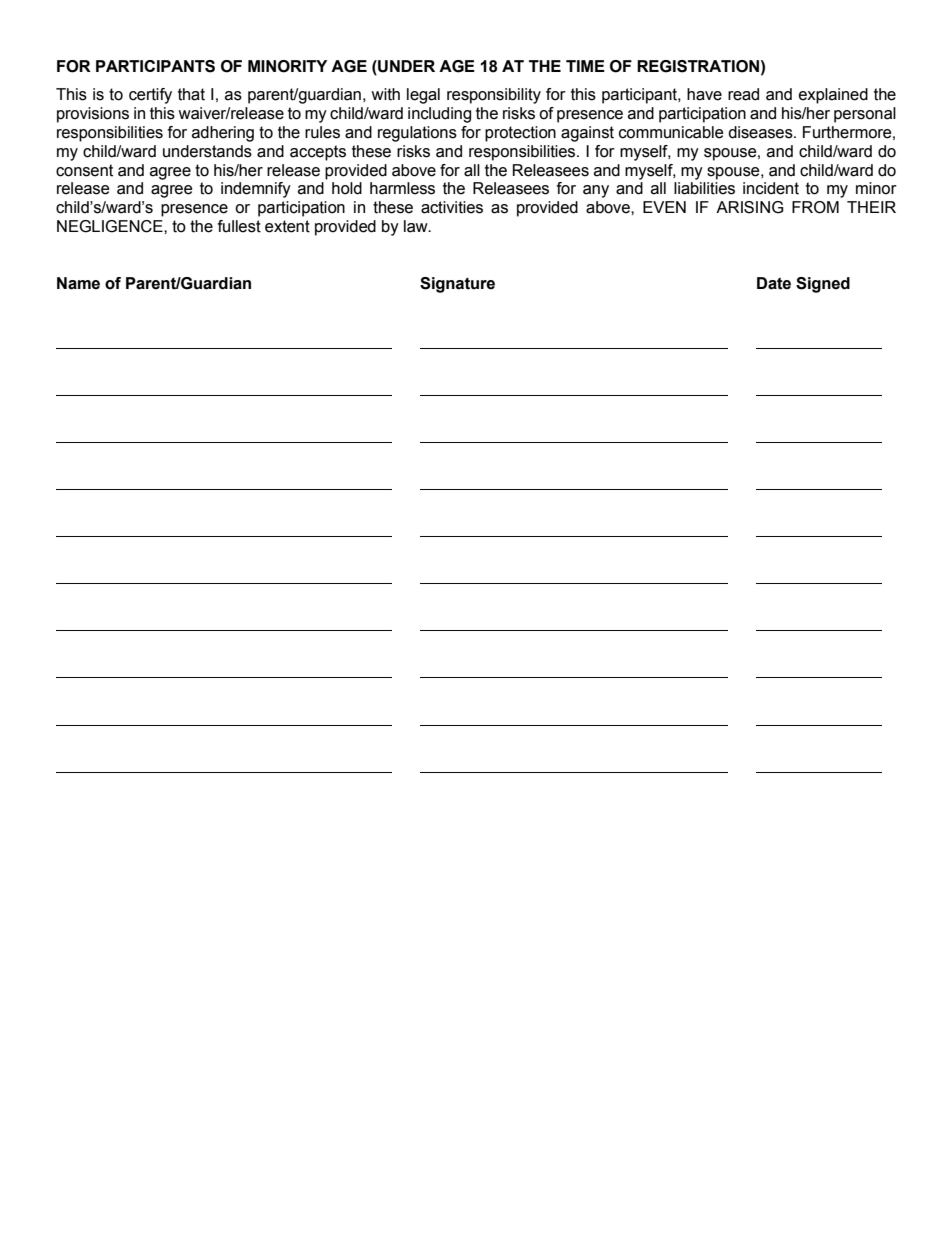 This screenshot has width=952, height=1233. Describe the element at coordinates (93, 115) in the screenshot. I see `provisions` at that location.
